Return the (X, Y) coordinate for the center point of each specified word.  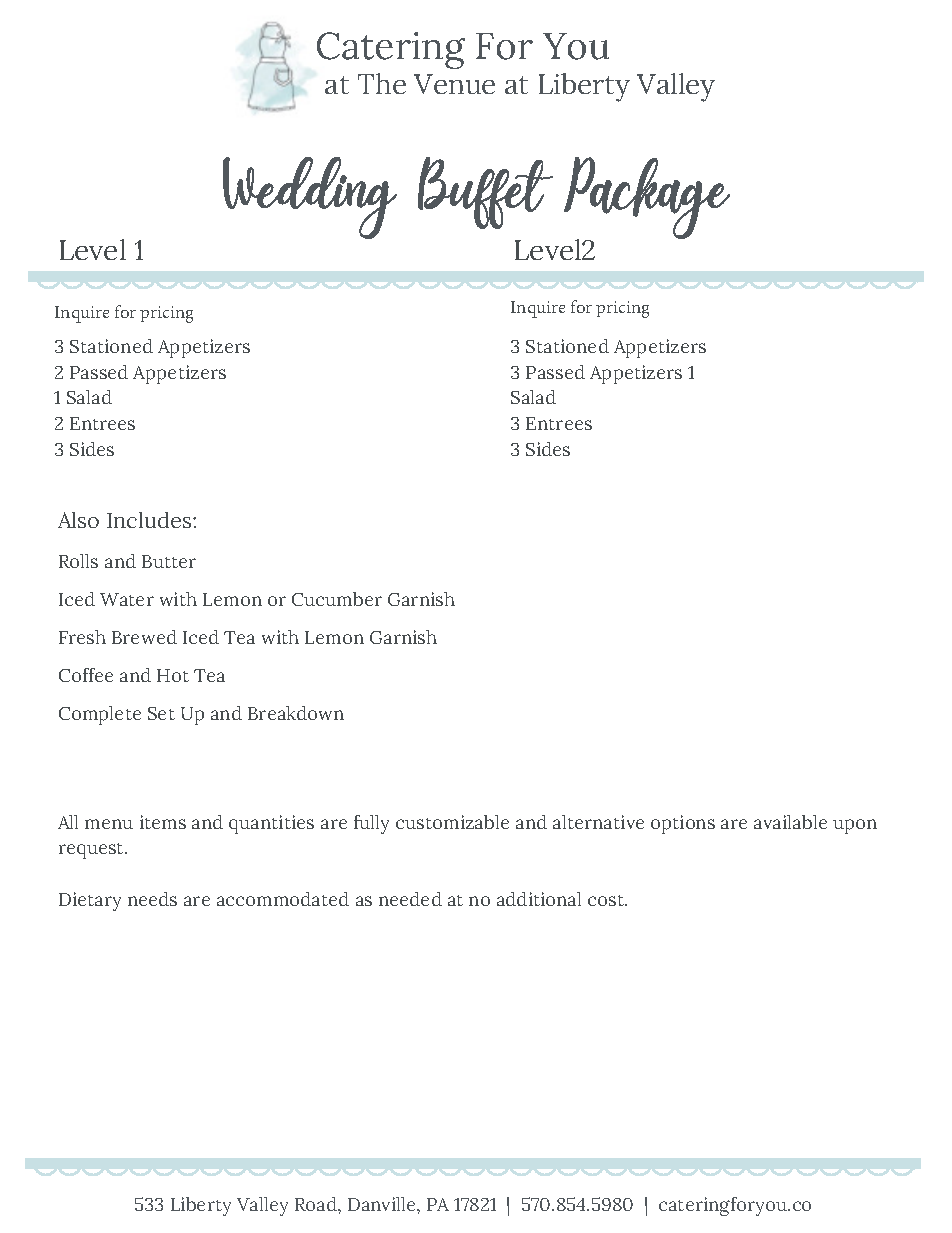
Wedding (310, 198)
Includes (150, 520)
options (683, 824)
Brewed (144, 637)
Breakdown (296, 713)
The (382, 83)
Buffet (485, 193)
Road (317, 1204)
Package (647, 199)
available (790, 822)
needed (410, 899)
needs (152, 899)
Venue (454, 84)
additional (539, 899)
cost (607, 900)
